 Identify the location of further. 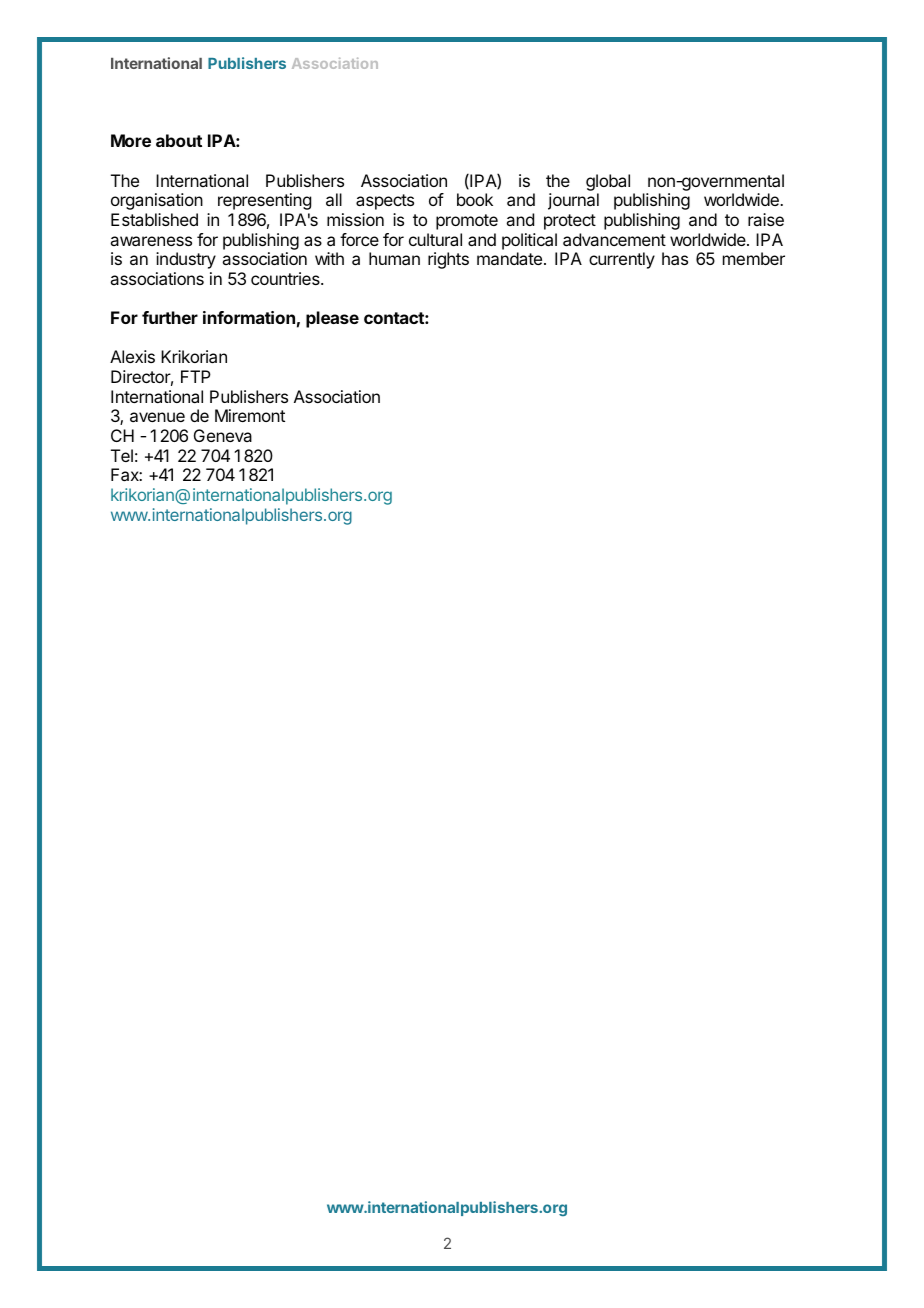
(170, 317).
